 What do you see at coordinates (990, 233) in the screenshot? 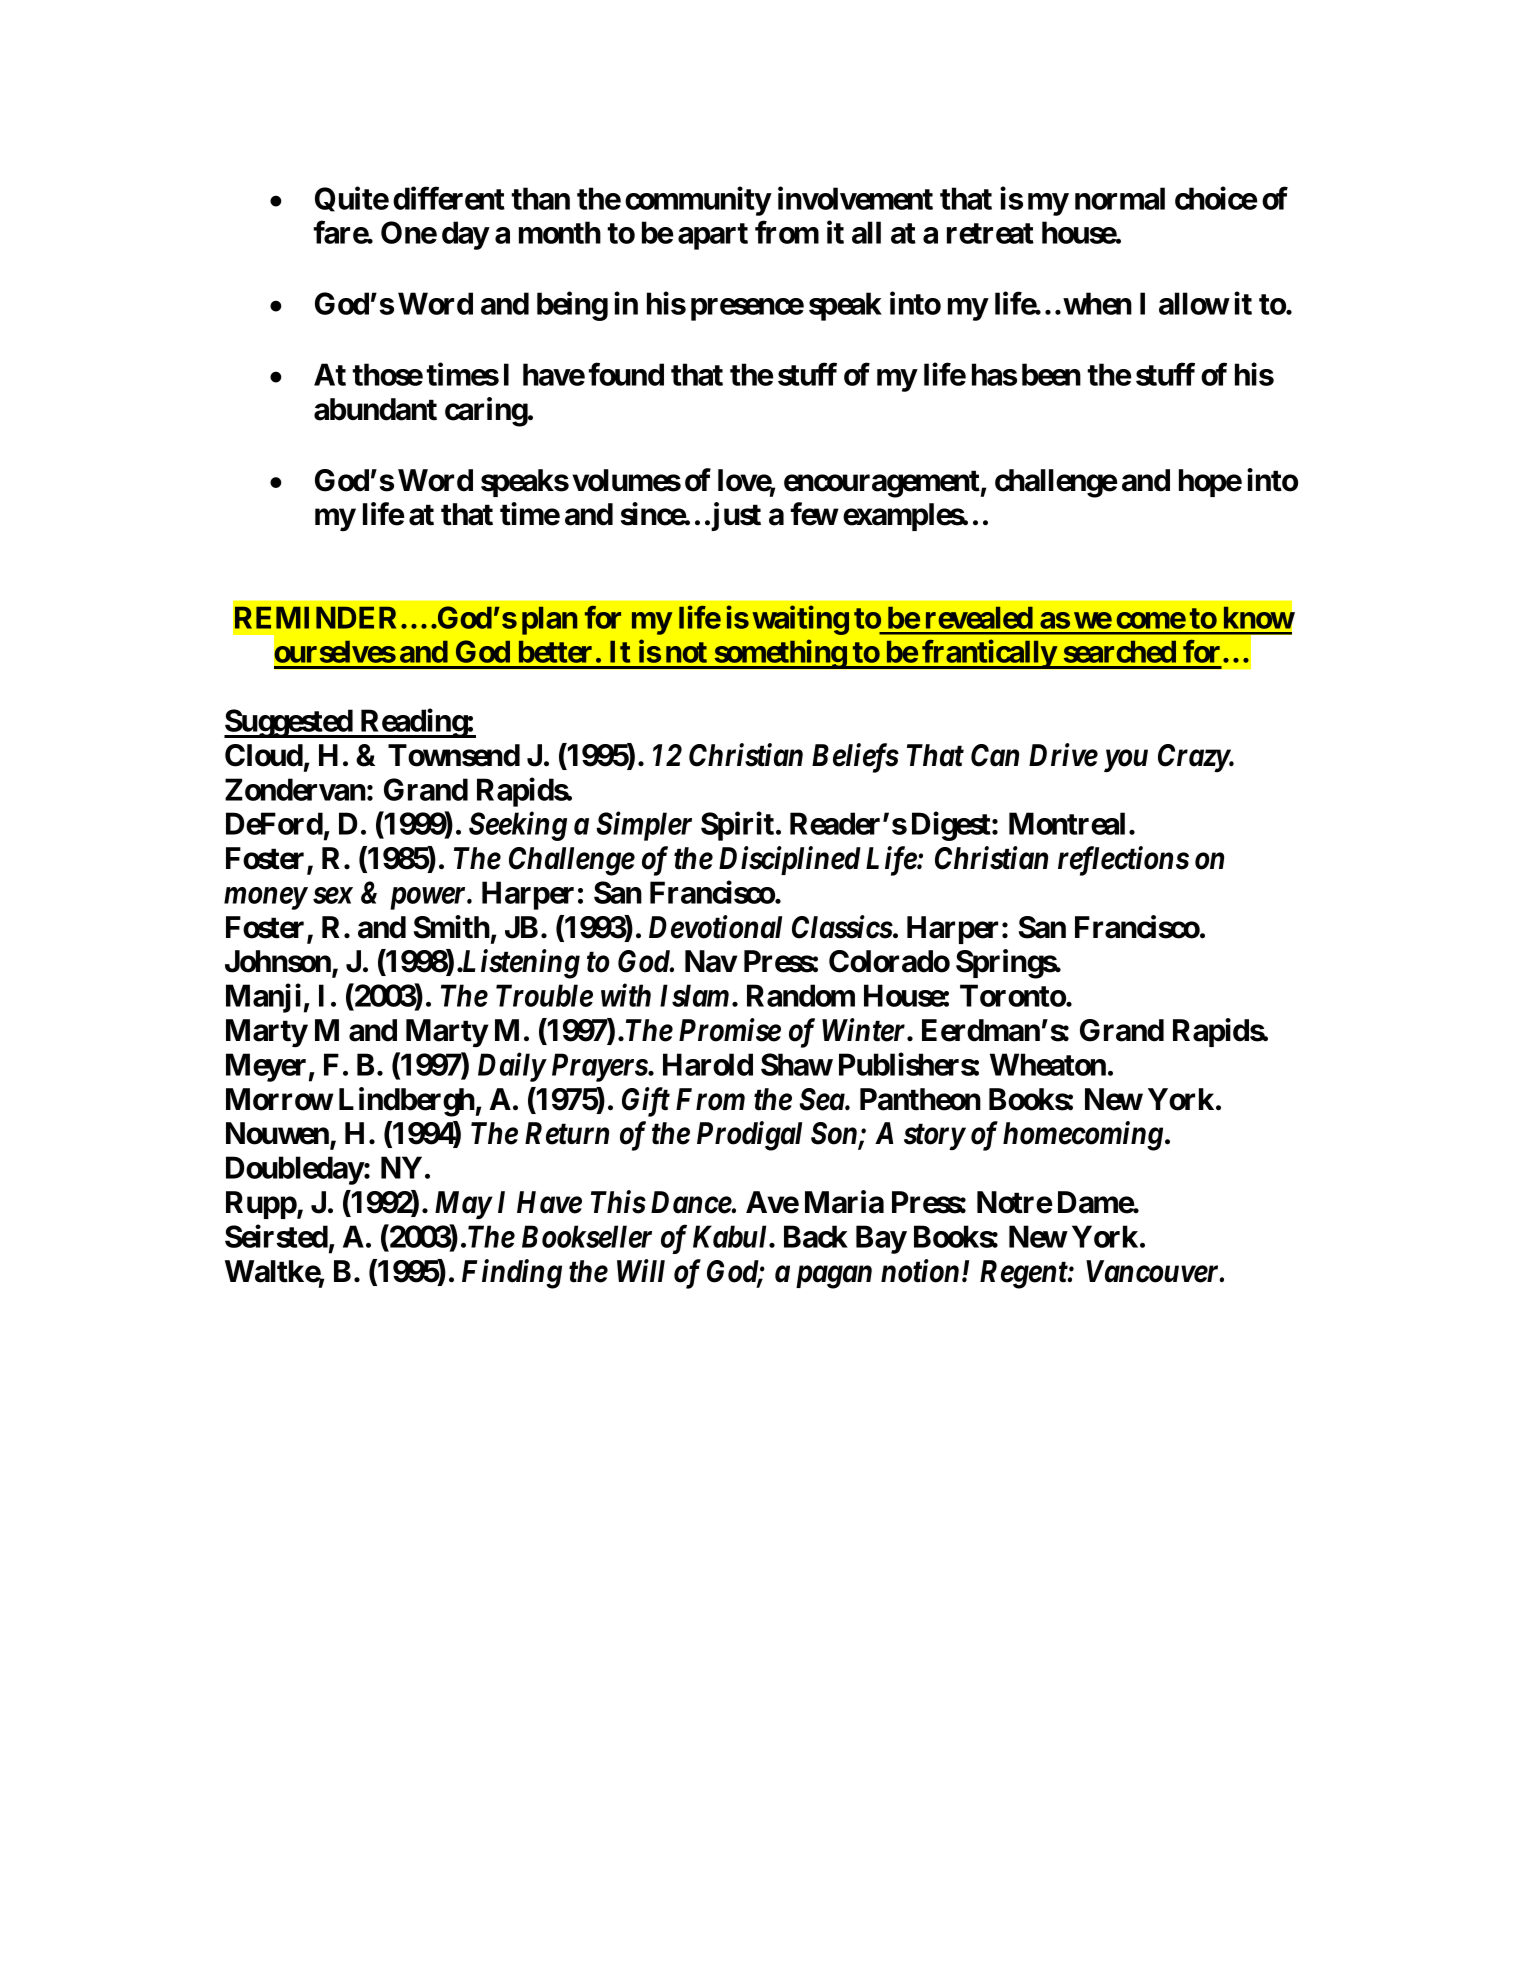
I see `retreat` at bounding box center [990, 233].
